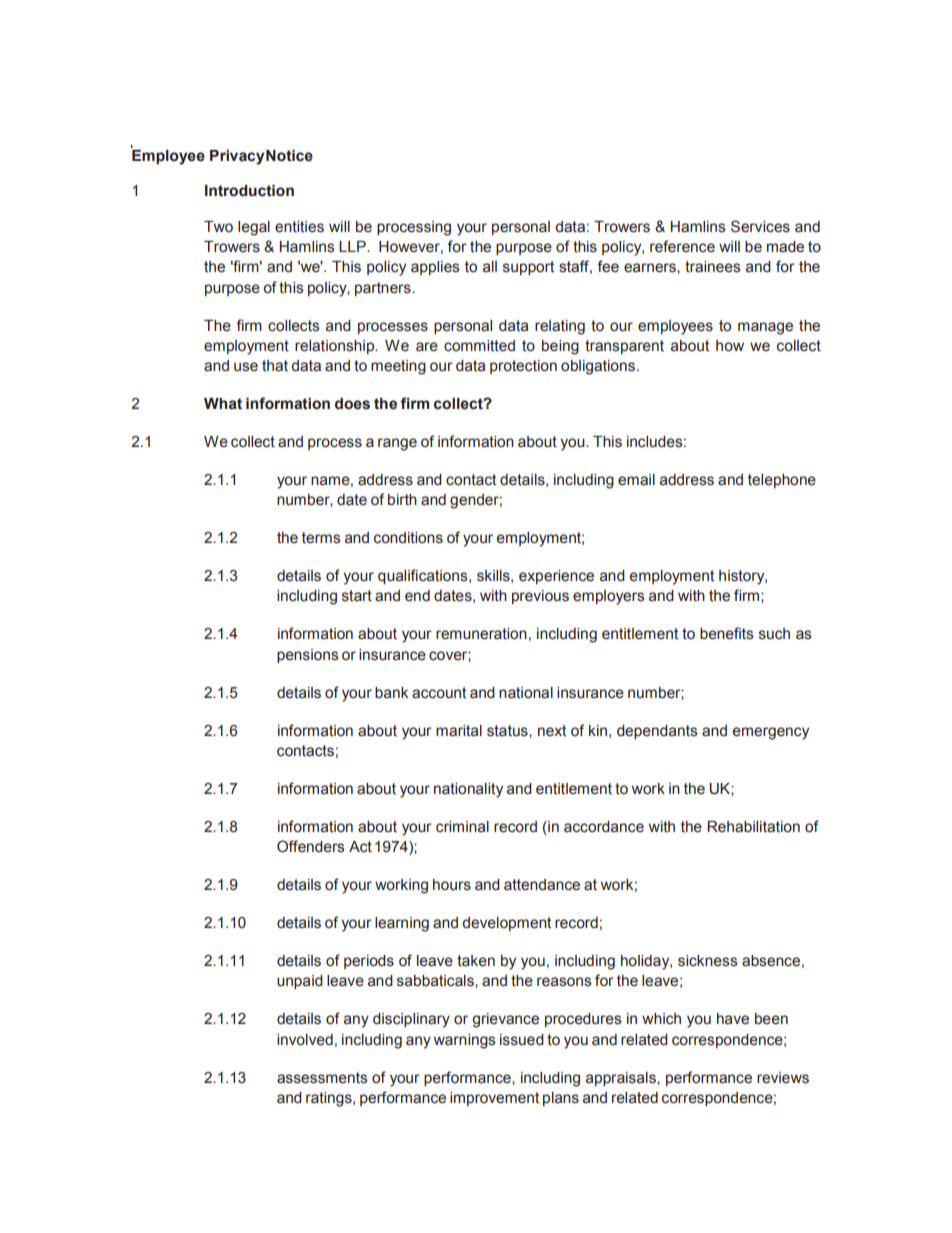 Image resolution: width=952 pixels, height=1233 pixels. What do you see at coordinates (311, 846) in the page?
I see `Offenders` at bounding box center [311, 846].
